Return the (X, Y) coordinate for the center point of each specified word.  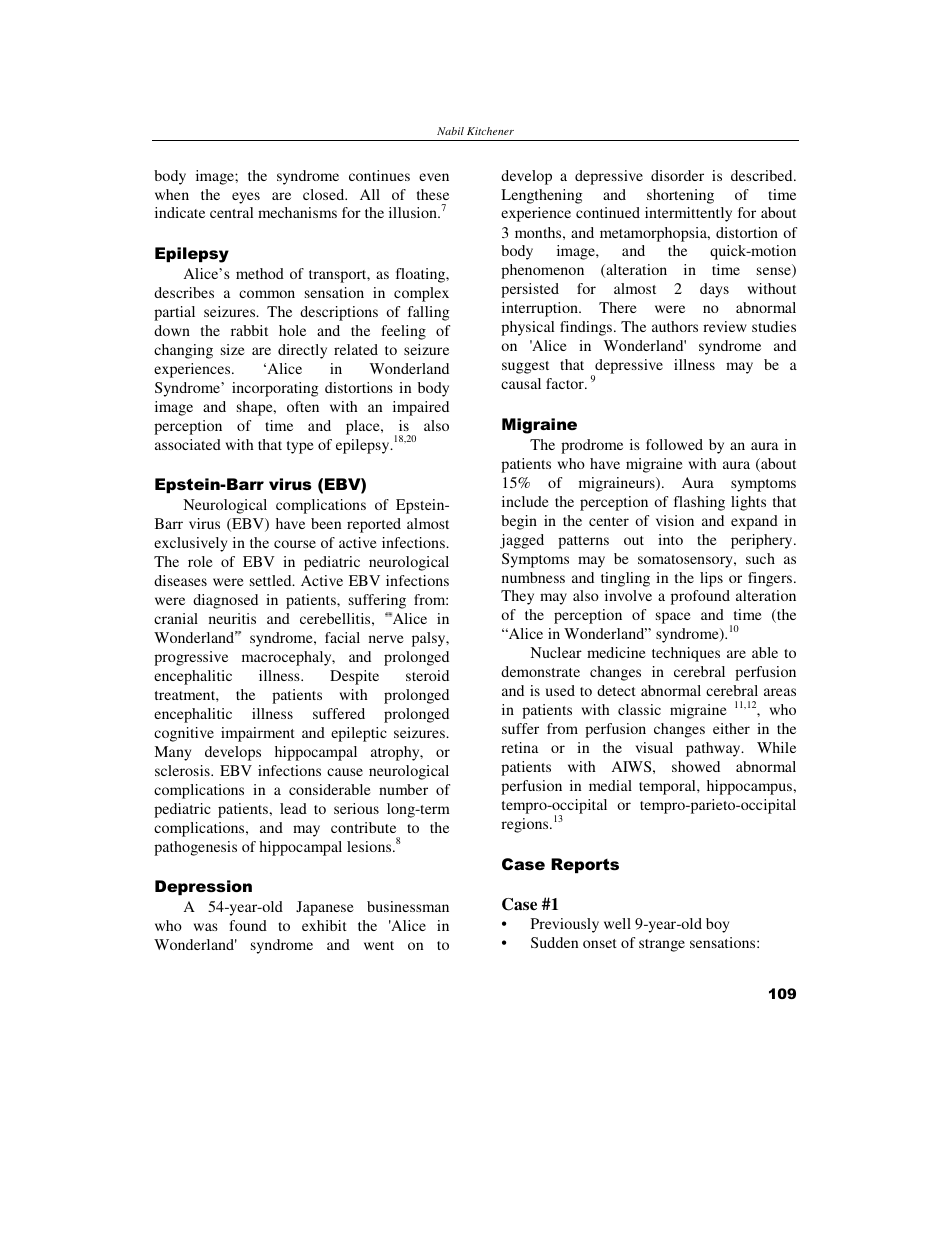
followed (674, 444)
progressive (191, 658)
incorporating (275, 389)
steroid (427, 675)
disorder (677, 175)
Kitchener (490, 131)
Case (519, 904)
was (206, 927)
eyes (246, 198)
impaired (421, 408)
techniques (686, 654)
